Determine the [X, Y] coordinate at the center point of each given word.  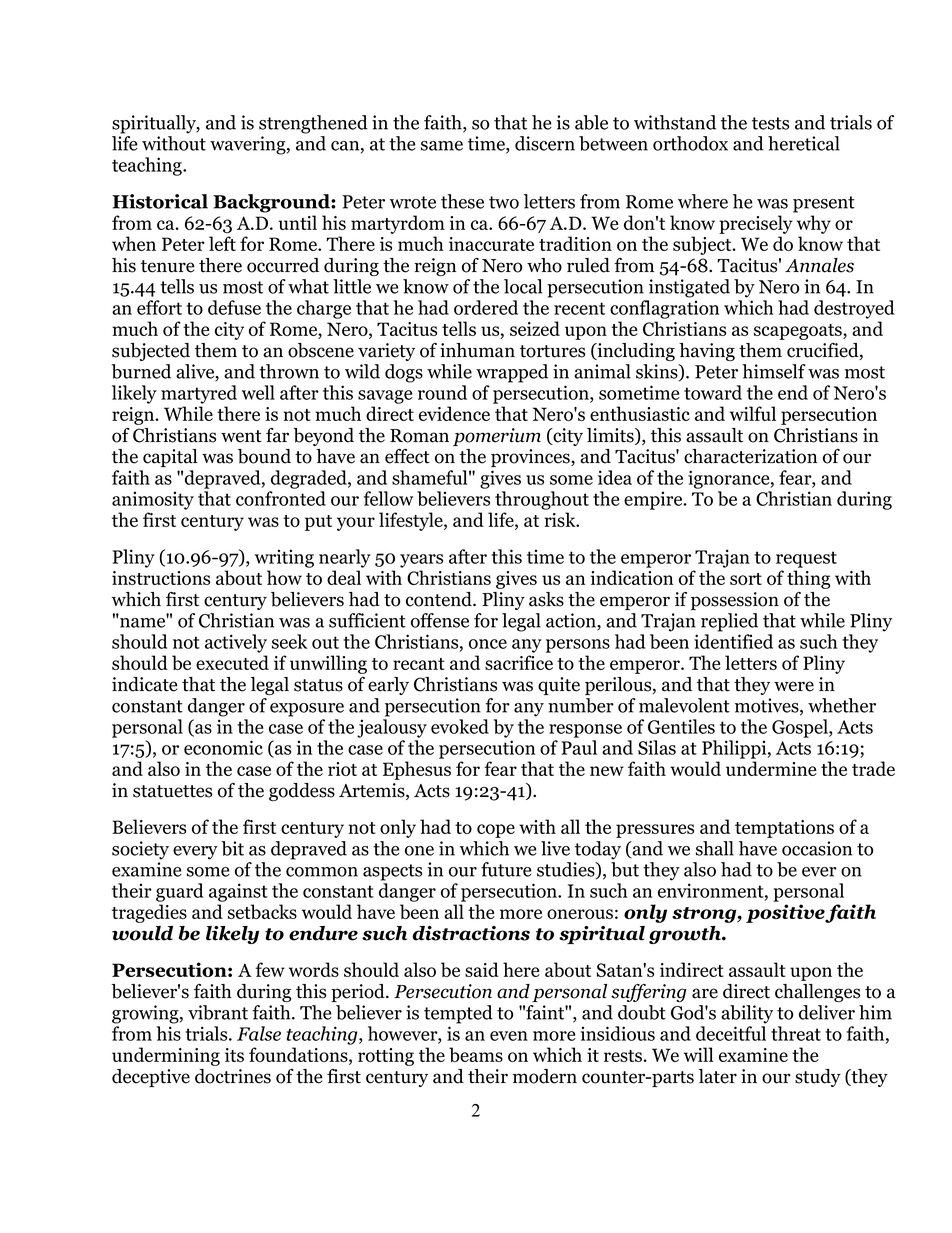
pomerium [497, 437]
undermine [771, 768]
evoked [460, 726]
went [241, 436]
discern [545, 143]
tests [770, 123]
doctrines [233, 1076]
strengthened [313, 124]
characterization [750, 456]
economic [223, 747]
